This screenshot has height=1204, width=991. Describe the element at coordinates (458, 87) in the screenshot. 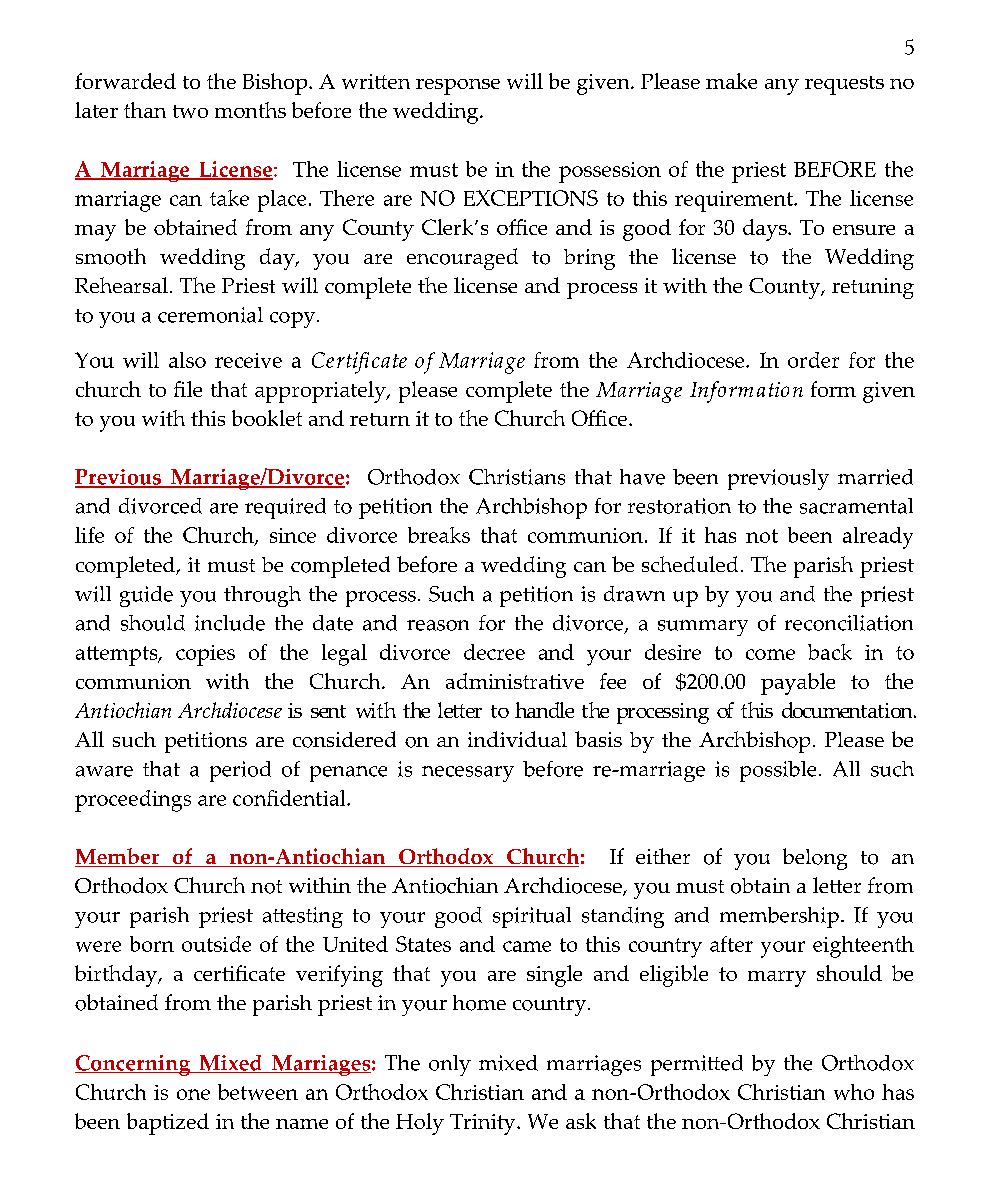

I see `response` at that location.
